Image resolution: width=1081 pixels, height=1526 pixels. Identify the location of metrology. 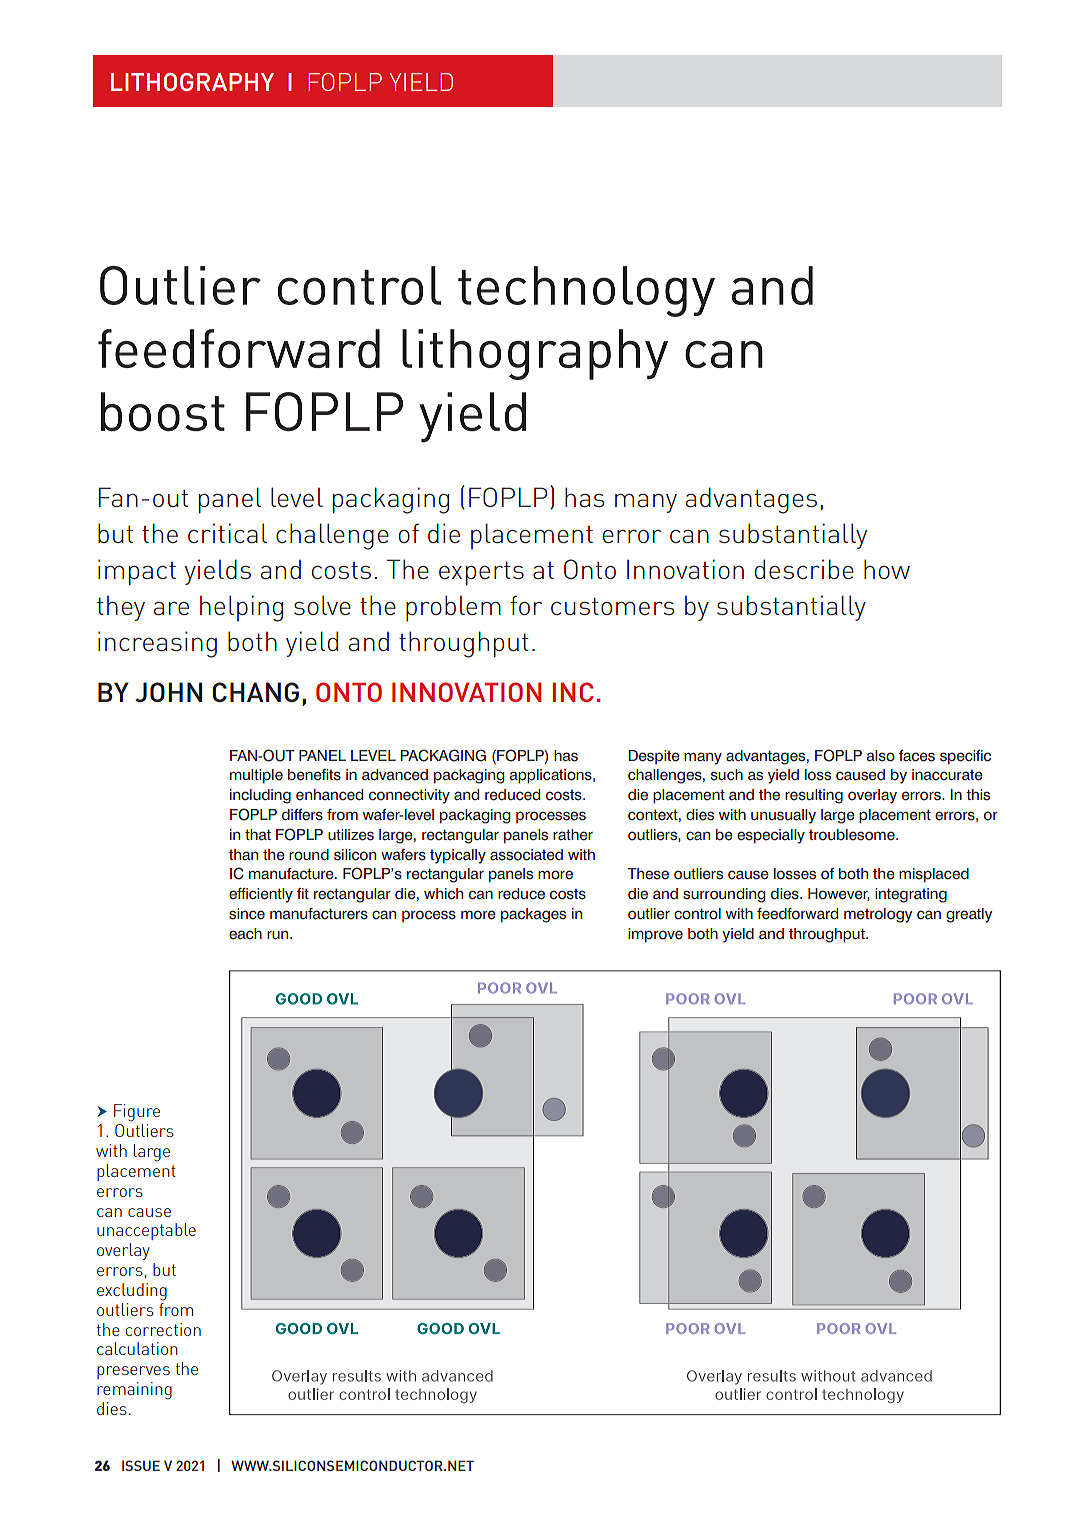
(878, 915).
